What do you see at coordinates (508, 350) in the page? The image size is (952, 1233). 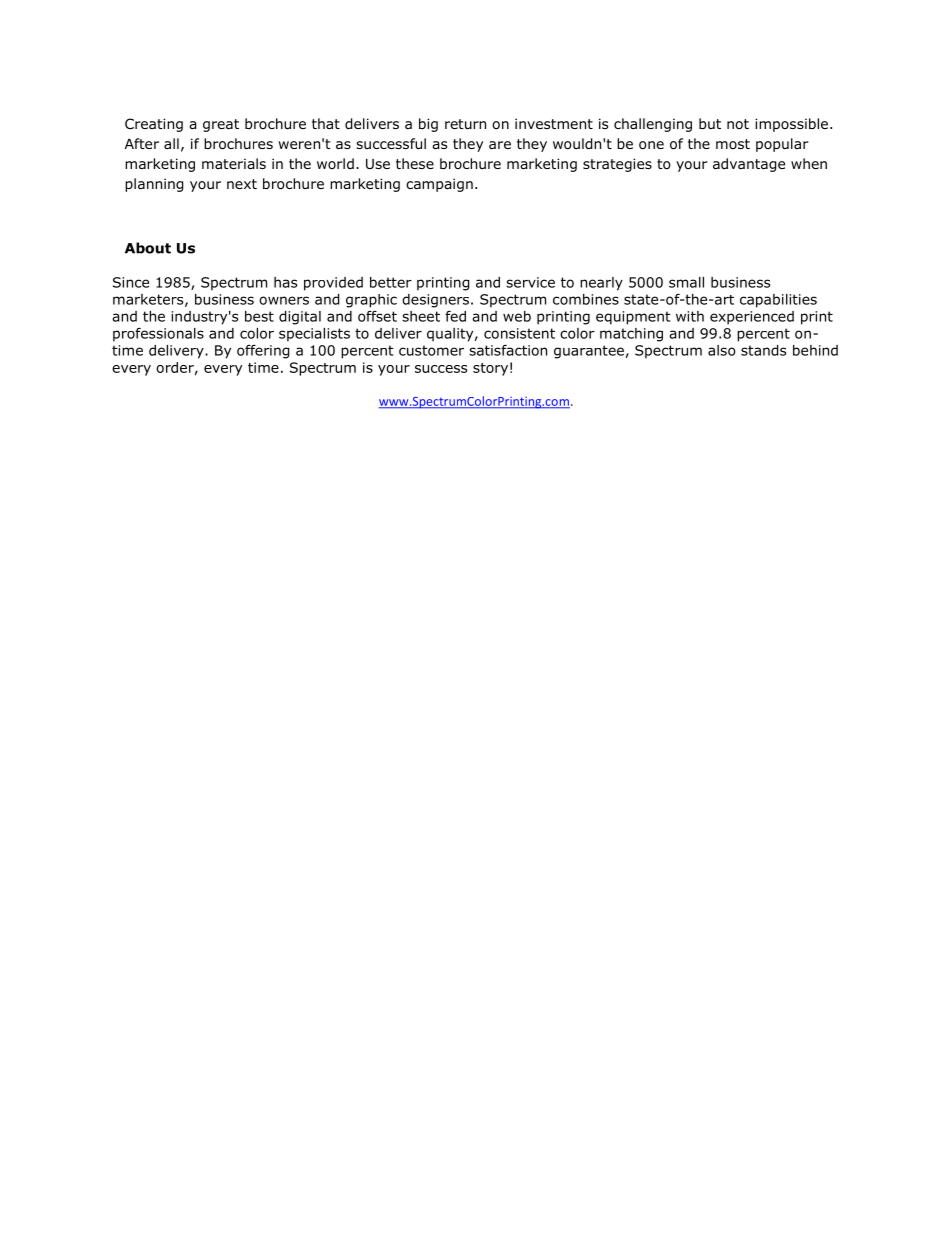 I see `satisfaction` at bounding box center [508, 350].
